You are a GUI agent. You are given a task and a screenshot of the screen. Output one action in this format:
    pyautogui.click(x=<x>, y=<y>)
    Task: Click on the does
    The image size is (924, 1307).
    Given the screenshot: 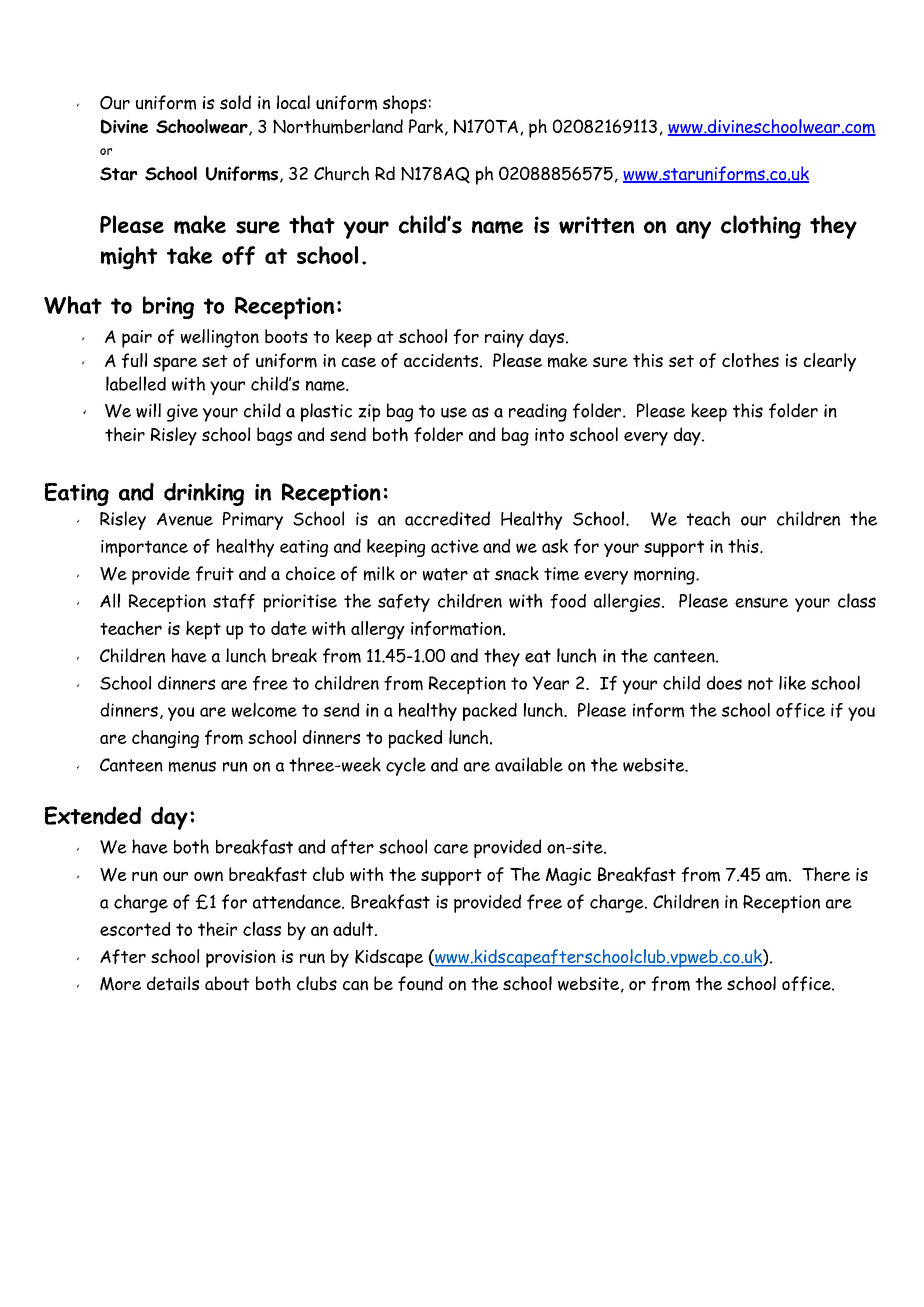 What is the action you would take?
    pyautogui.click(x=724, y=683)
